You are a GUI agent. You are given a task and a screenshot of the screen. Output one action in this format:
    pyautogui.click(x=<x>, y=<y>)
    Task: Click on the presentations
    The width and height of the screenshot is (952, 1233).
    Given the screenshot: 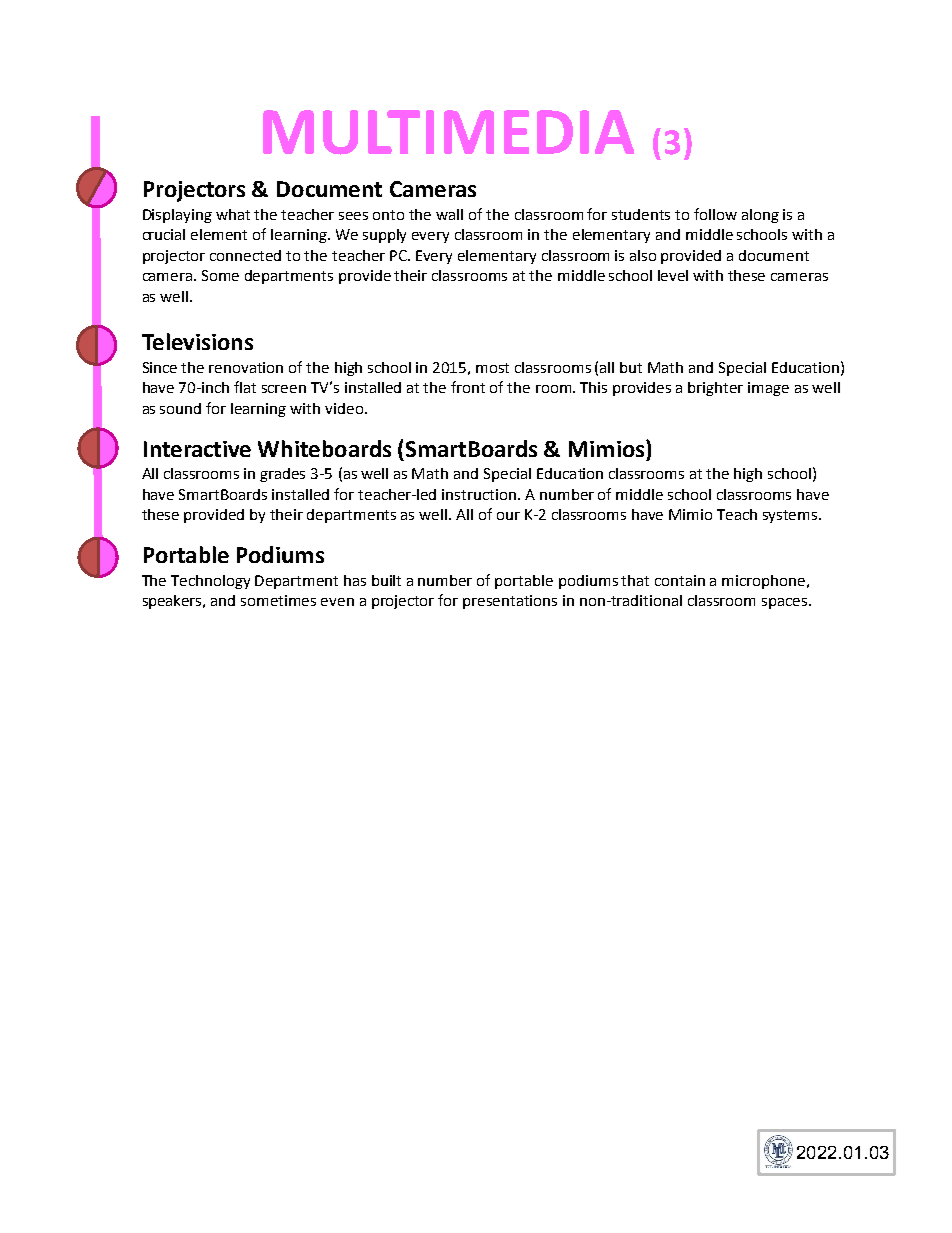 What is the action you would take?
    pyautogui.click(x=510, y=602)
